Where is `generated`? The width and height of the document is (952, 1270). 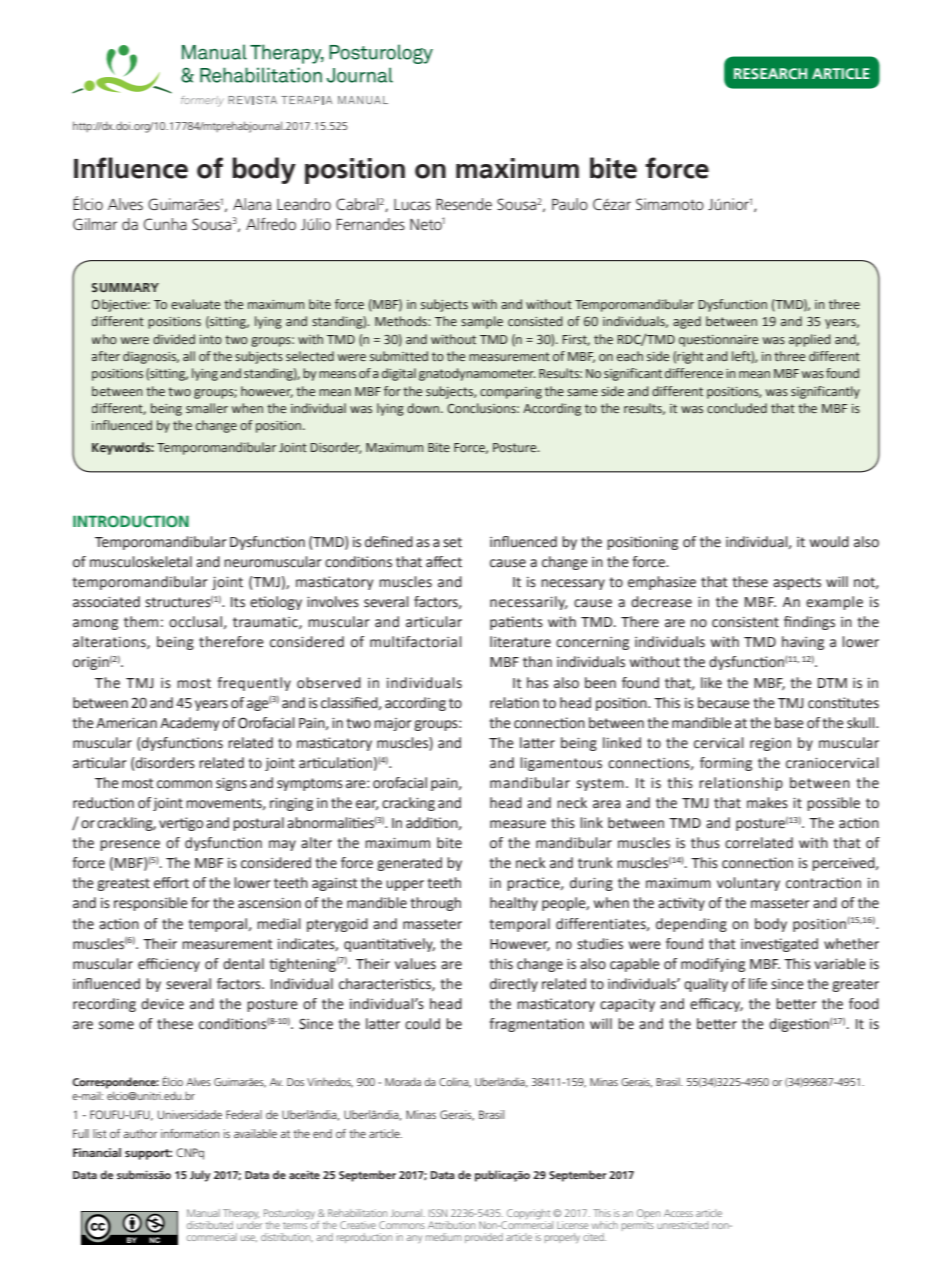
generated is located at coordinates (409, 864).
